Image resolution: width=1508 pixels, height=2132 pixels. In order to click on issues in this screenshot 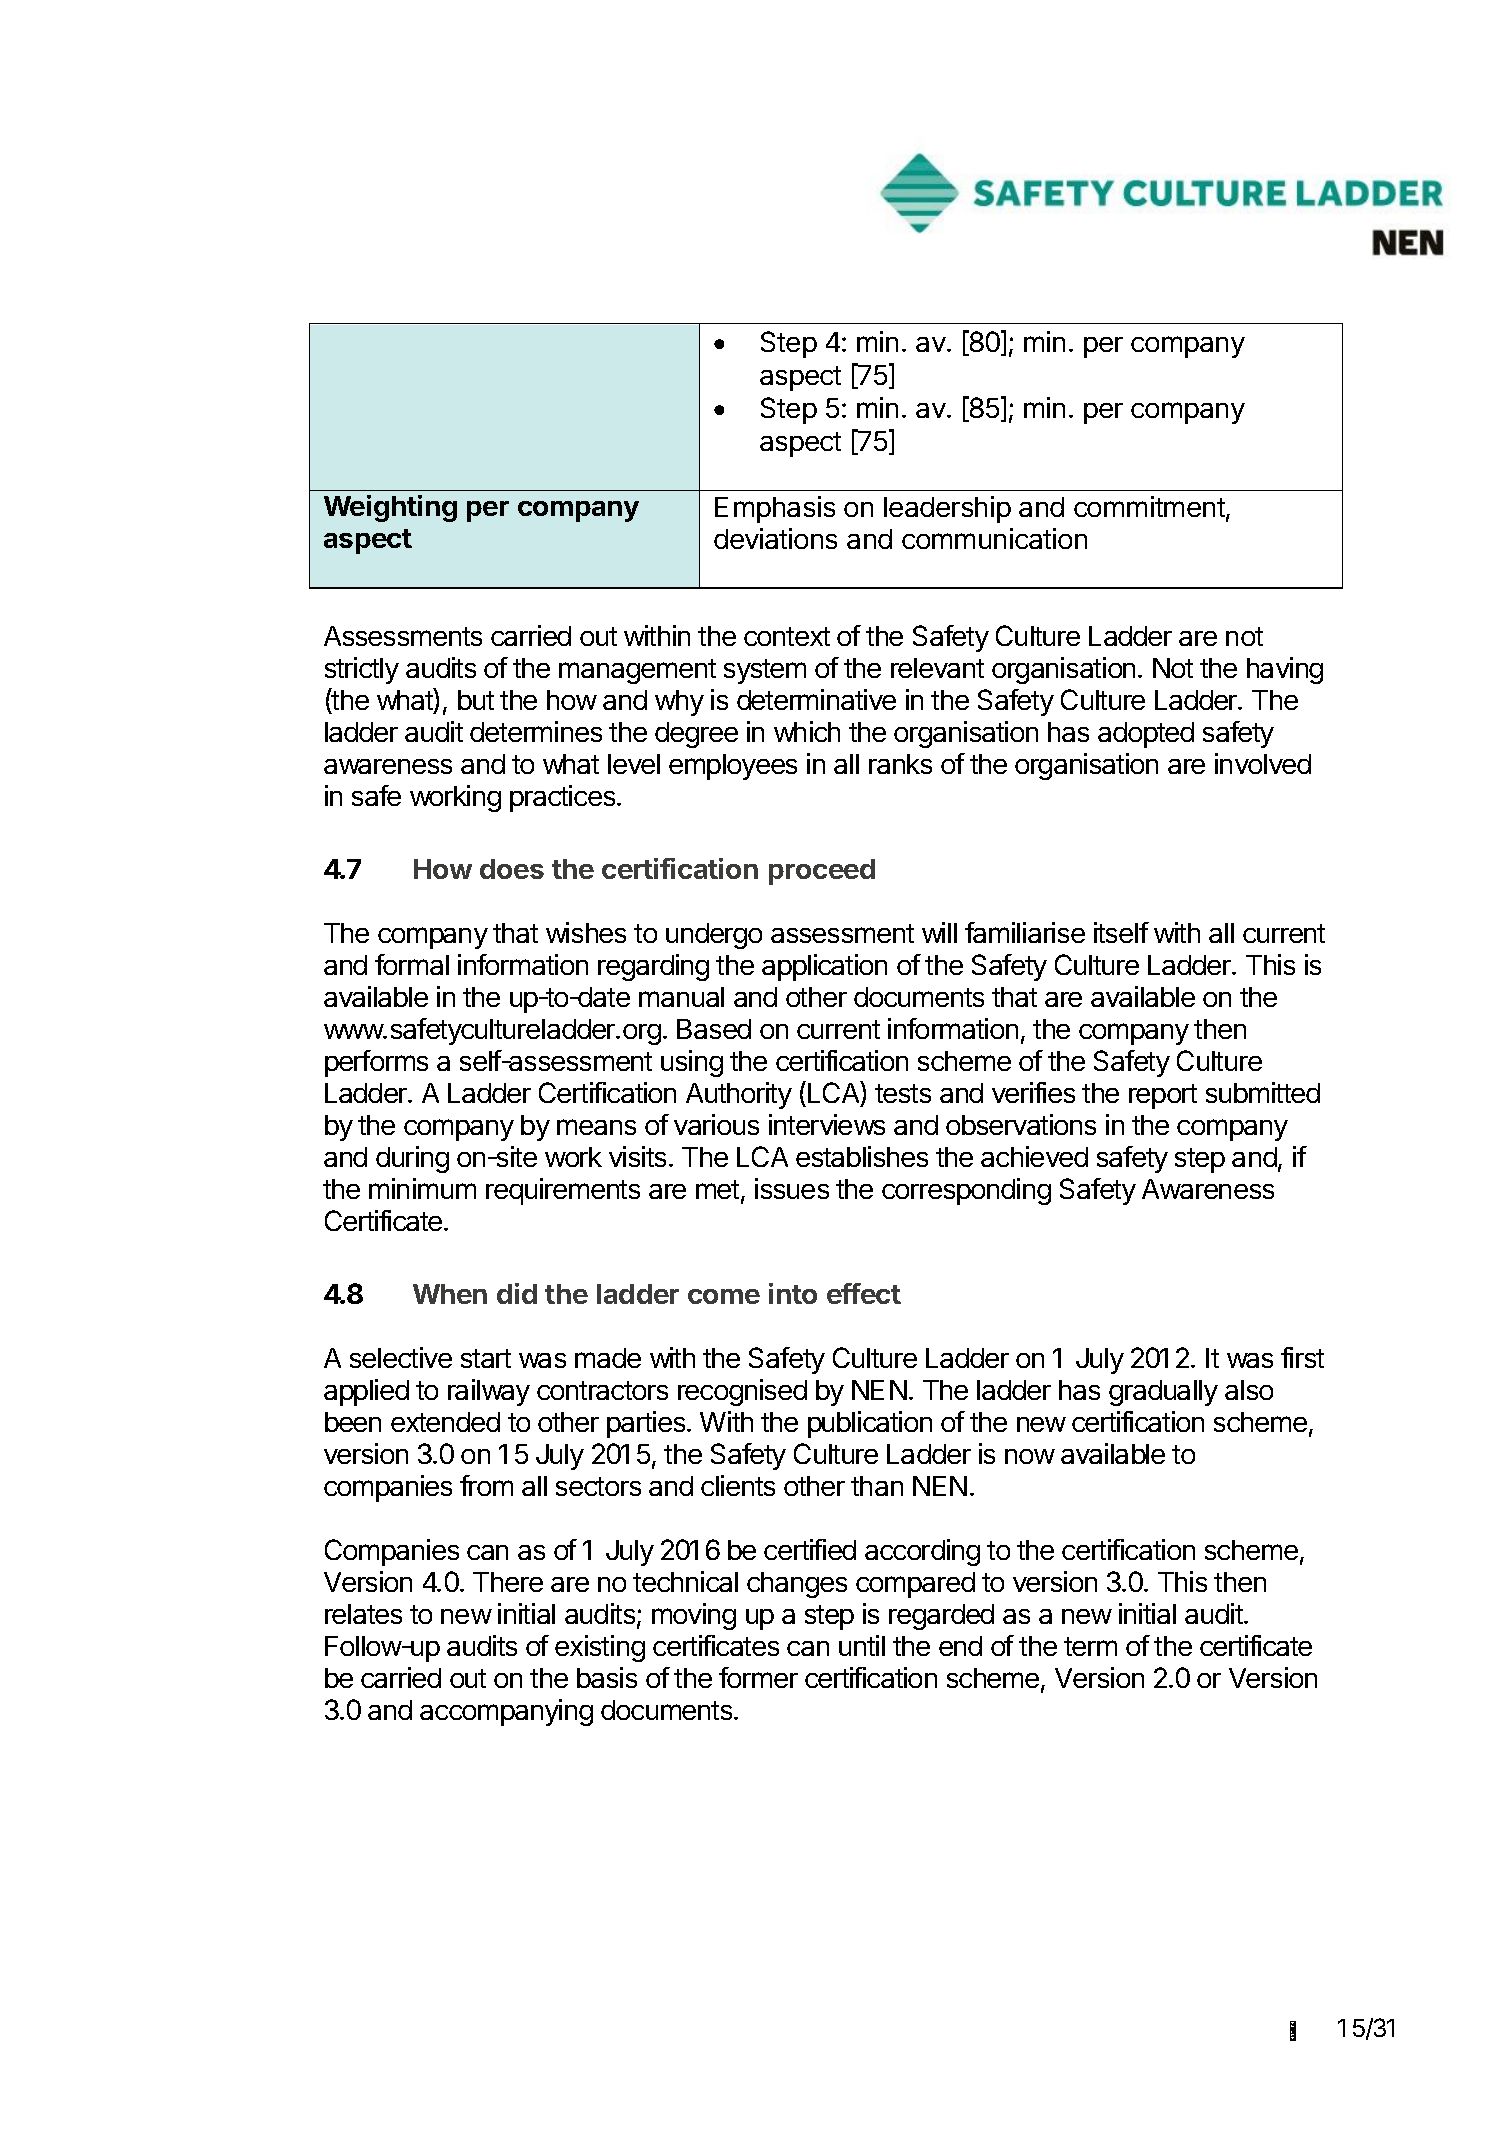, I will do `click(792, 1188)`.
